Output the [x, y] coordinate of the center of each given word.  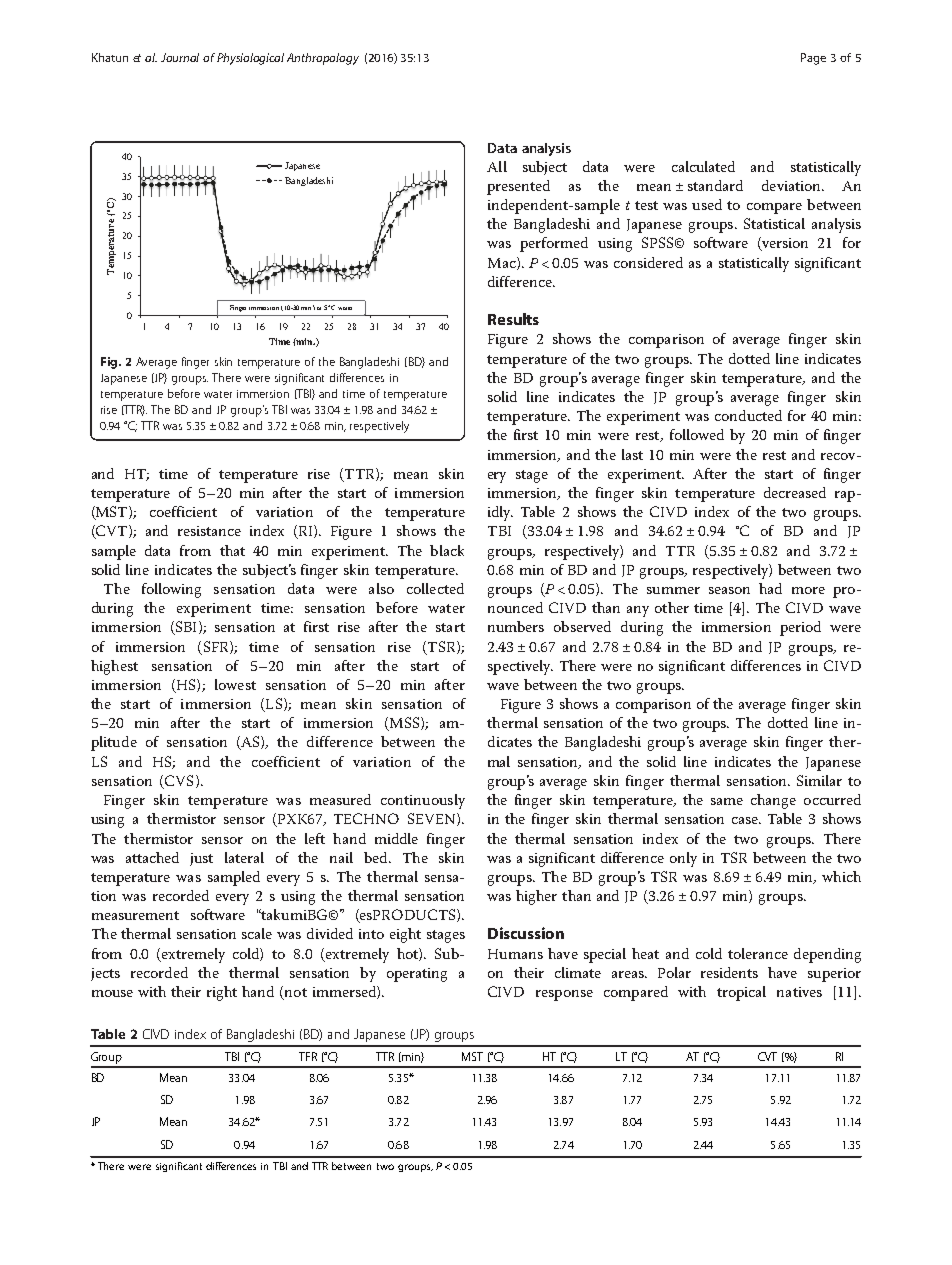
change [773, 801]
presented [518, 187]
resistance [209, 531]
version [784, 244]
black [447, 550]
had [770, 588]
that [232, 550]
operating [417, 975]
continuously [423, 801]
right [222, 993]
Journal [180, 57]
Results [513, 319]
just [201, 859]
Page [813, 59]
